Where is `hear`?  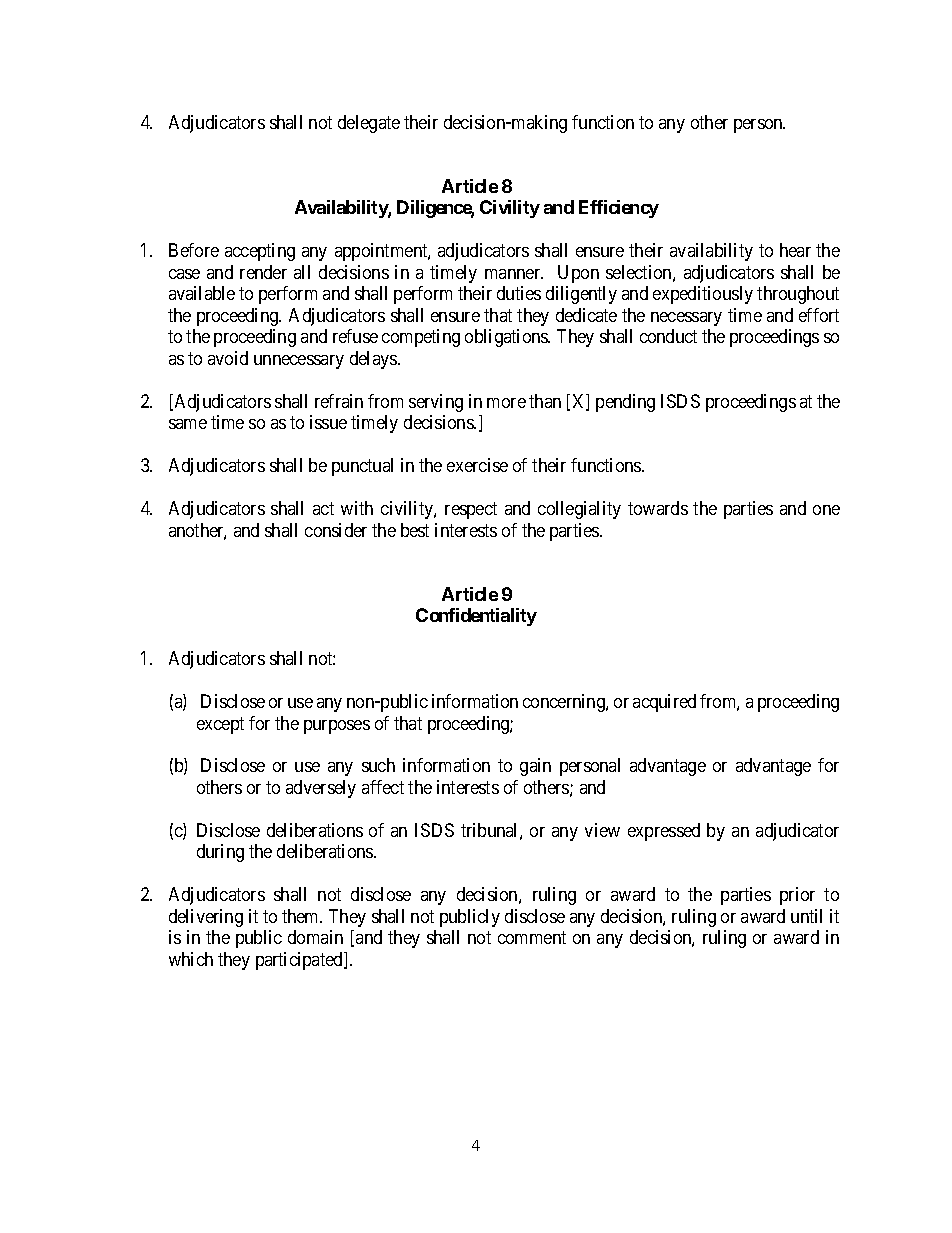 hear is located at coordinates (795, 250).
